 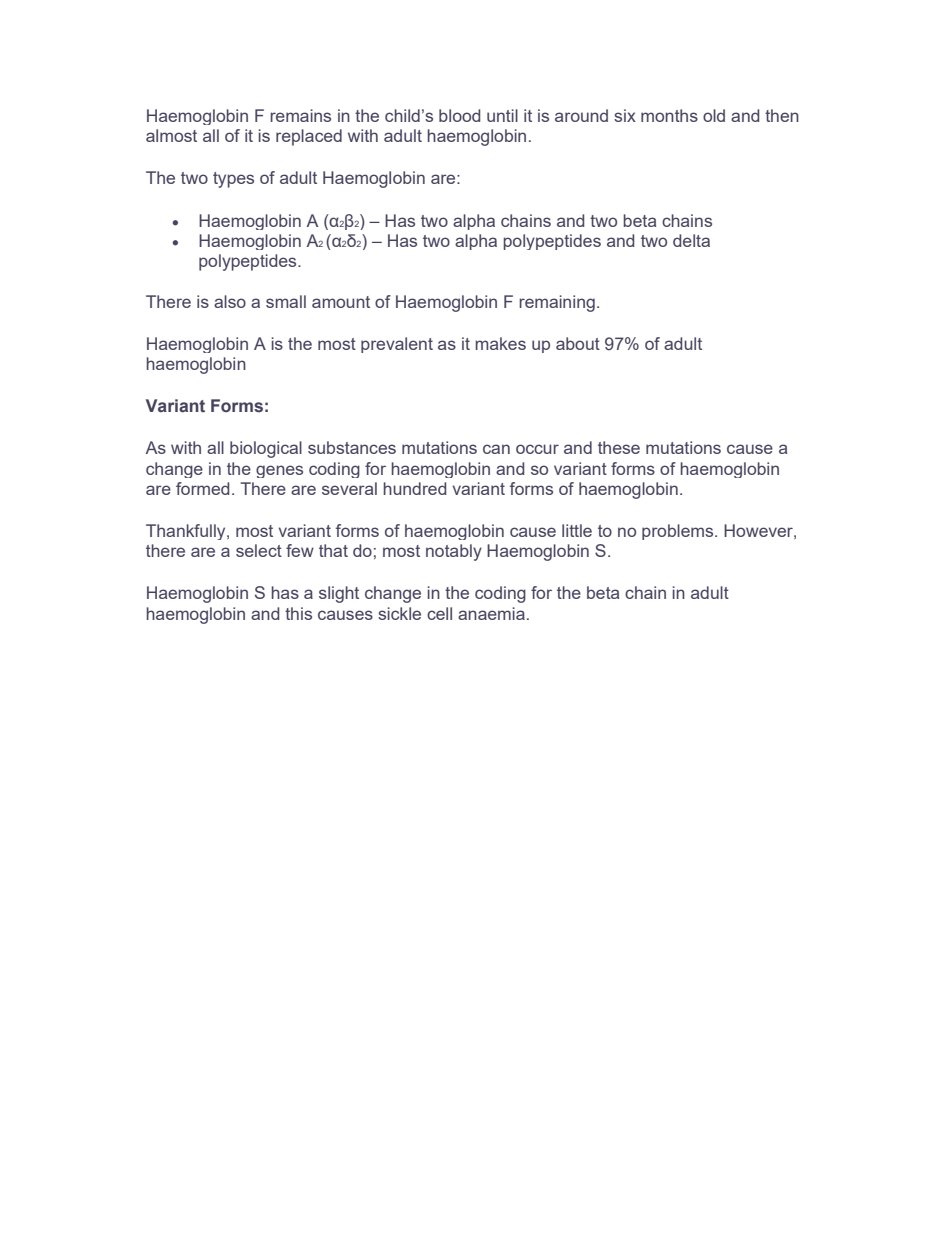 What do you see at coordinates (414, 488) in the screenshot?
I see `hundred` at bounding box center [414, 488].
